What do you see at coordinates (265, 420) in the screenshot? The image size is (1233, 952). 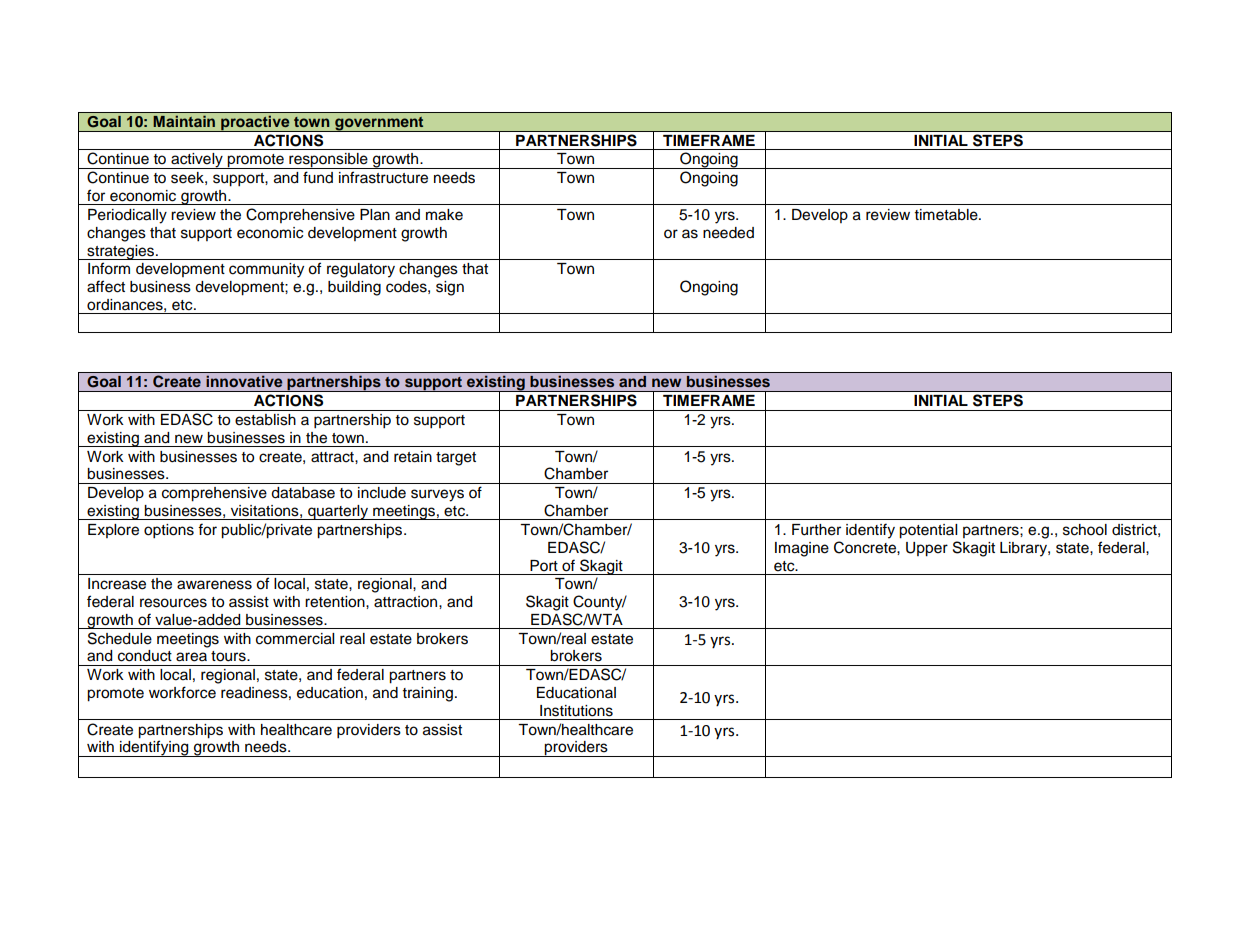 I see `establish` at bounding box center [265, 420].
